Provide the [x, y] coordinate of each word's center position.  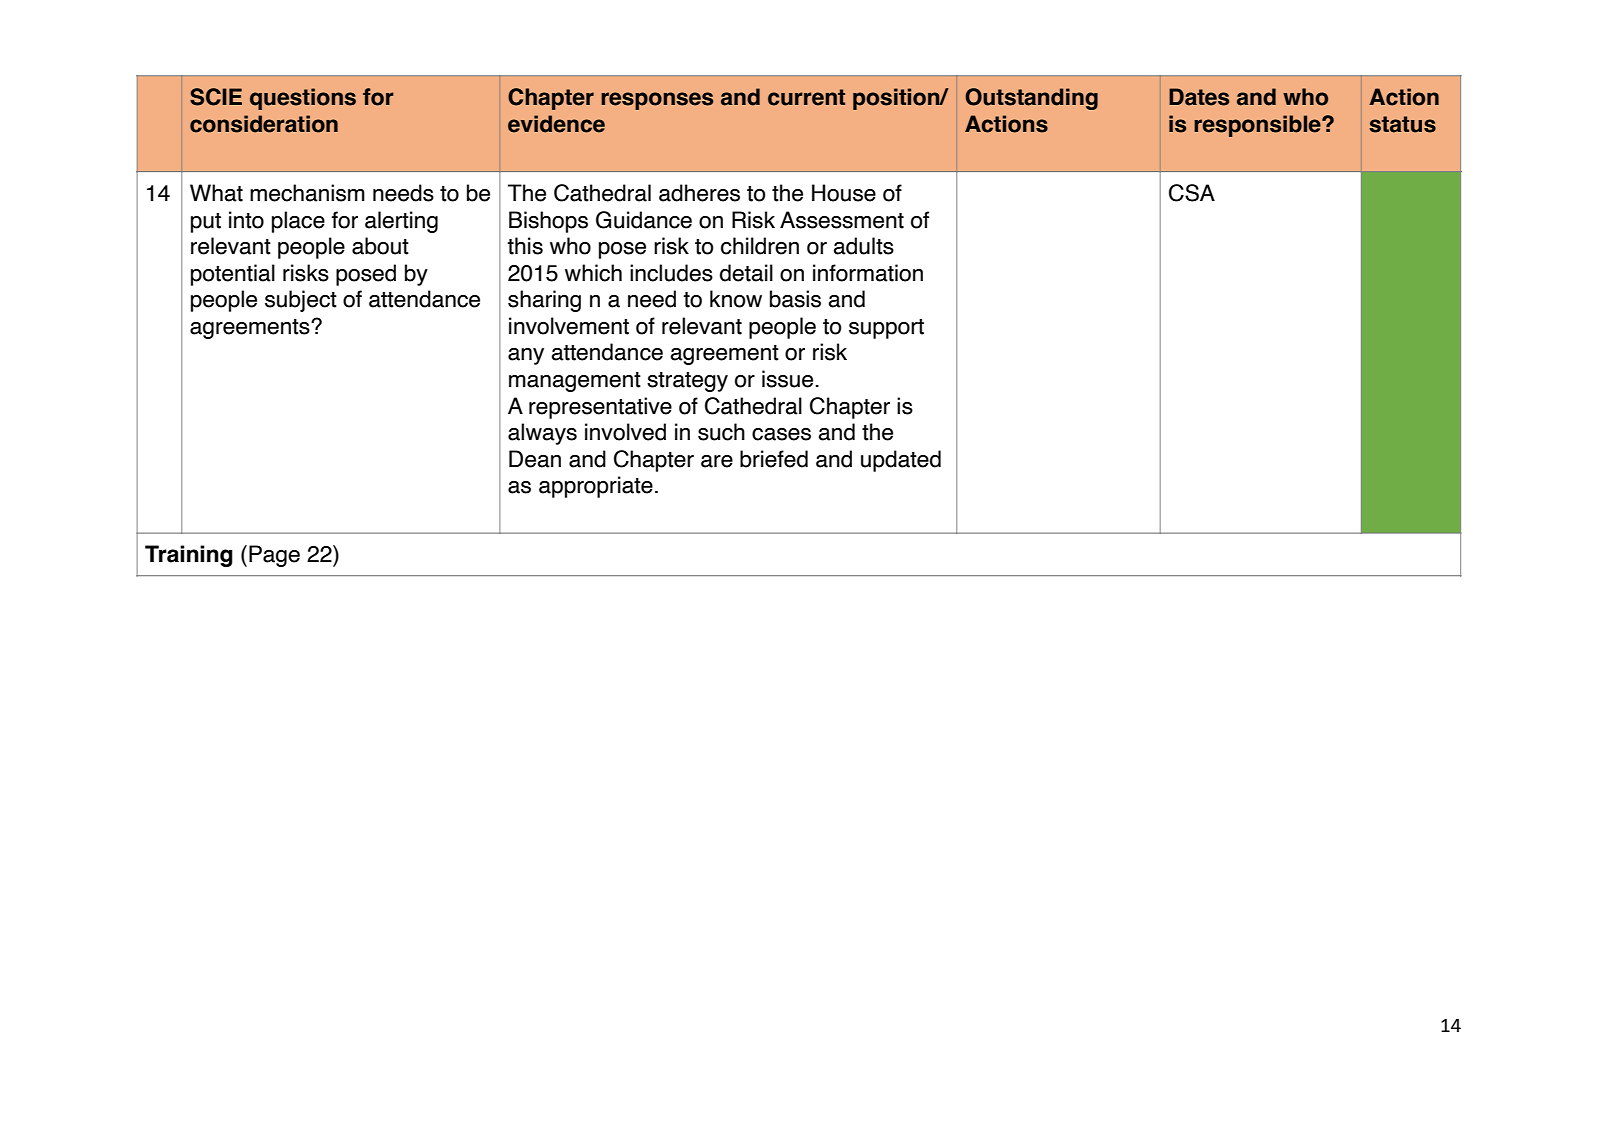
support [886, 329]
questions [303, 99]
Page [274, 556]
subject [301, 301]
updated [901, 461]
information [868, 273]
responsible [1258, 126]
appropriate [596, 487]
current [806, 97]
